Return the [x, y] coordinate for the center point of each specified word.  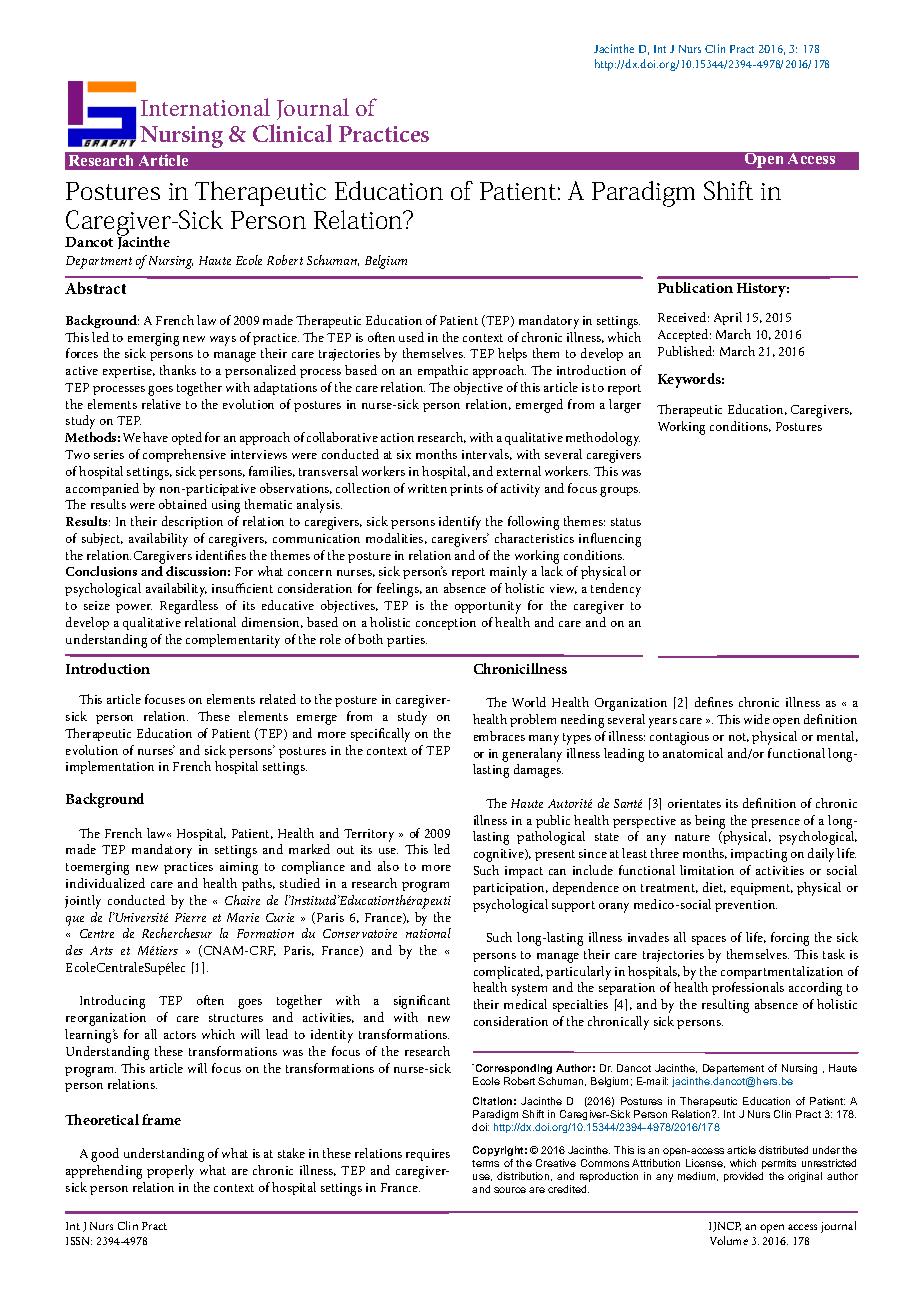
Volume [729, 1240]
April [728, 318]
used [411, 337]
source [510, 1190]
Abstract [95, 288]
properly [170, 1172]
